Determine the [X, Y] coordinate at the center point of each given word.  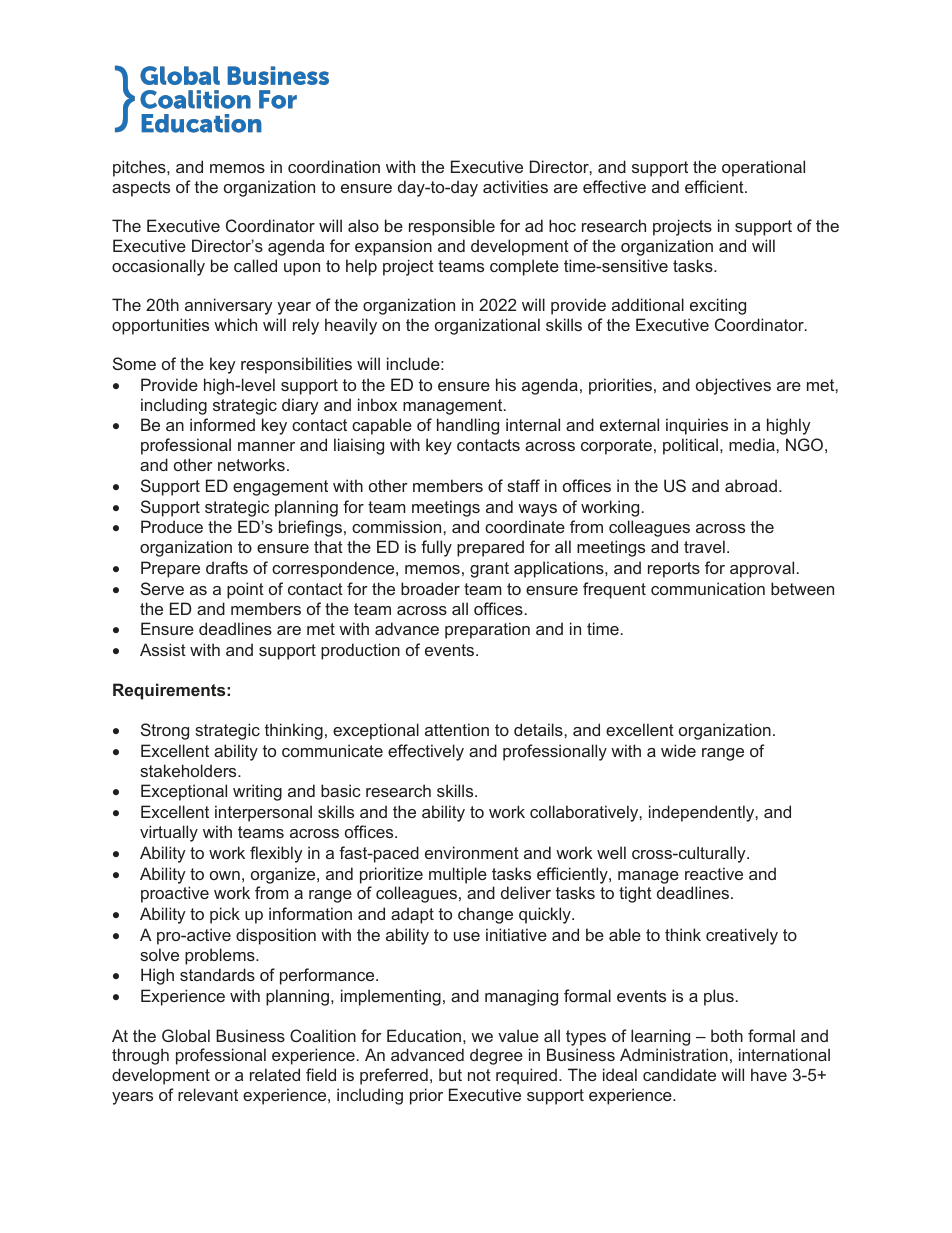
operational [763, 168]
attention [457, 729]
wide [678, 750]
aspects [141, 189]
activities [515, 186]
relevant [208, 1094]
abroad [751, 485]
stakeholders [189, 770]
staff [523, 485]
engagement [280, 488]
